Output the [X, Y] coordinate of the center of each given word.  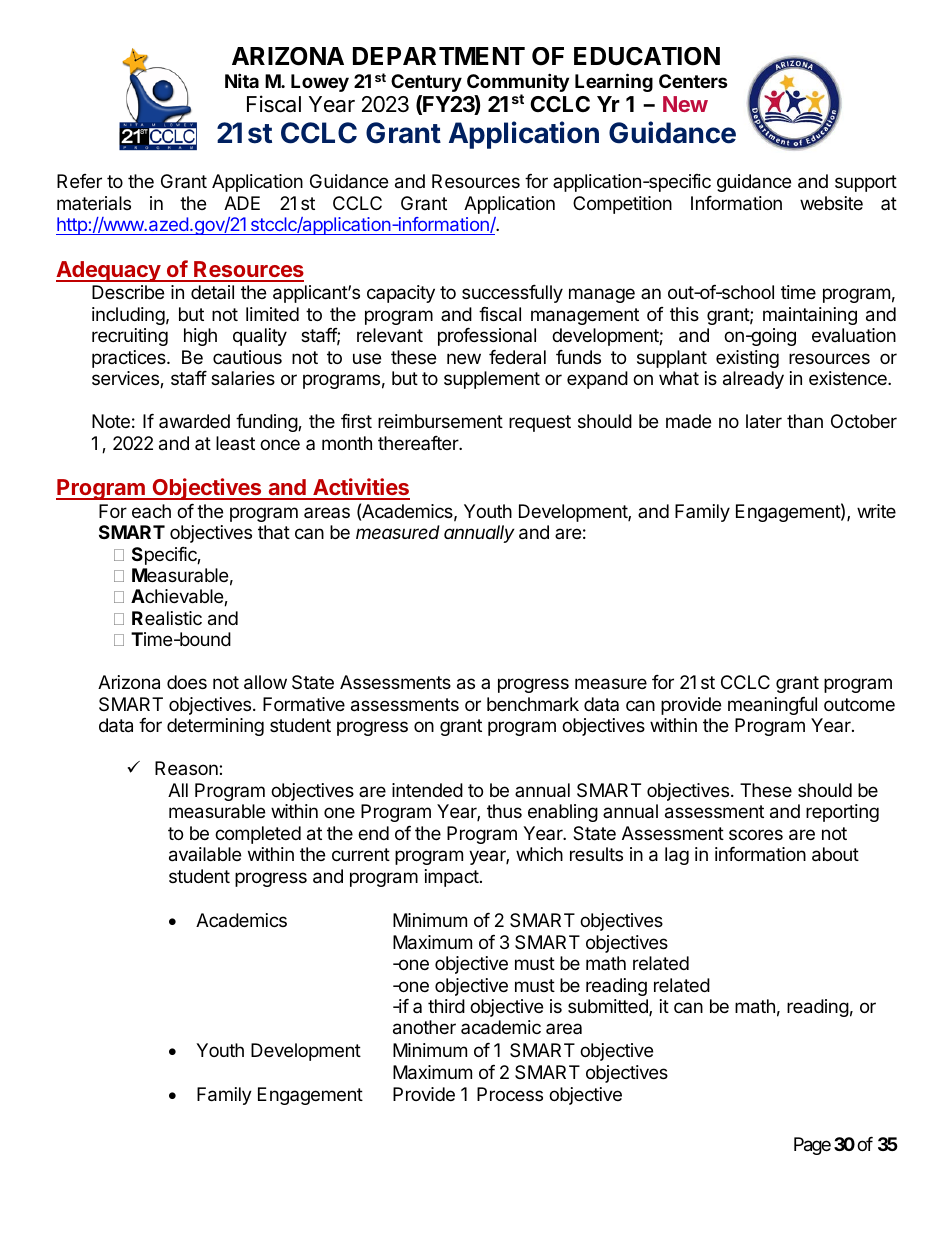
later [764, 421]
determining [215, 727]
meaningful [772, 706]
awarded [194, 421]
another [424, 1027]
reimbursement [440, 421]
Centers [693, 81]
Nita [242, 80]
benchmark [533, 704]
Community [518, 84]
